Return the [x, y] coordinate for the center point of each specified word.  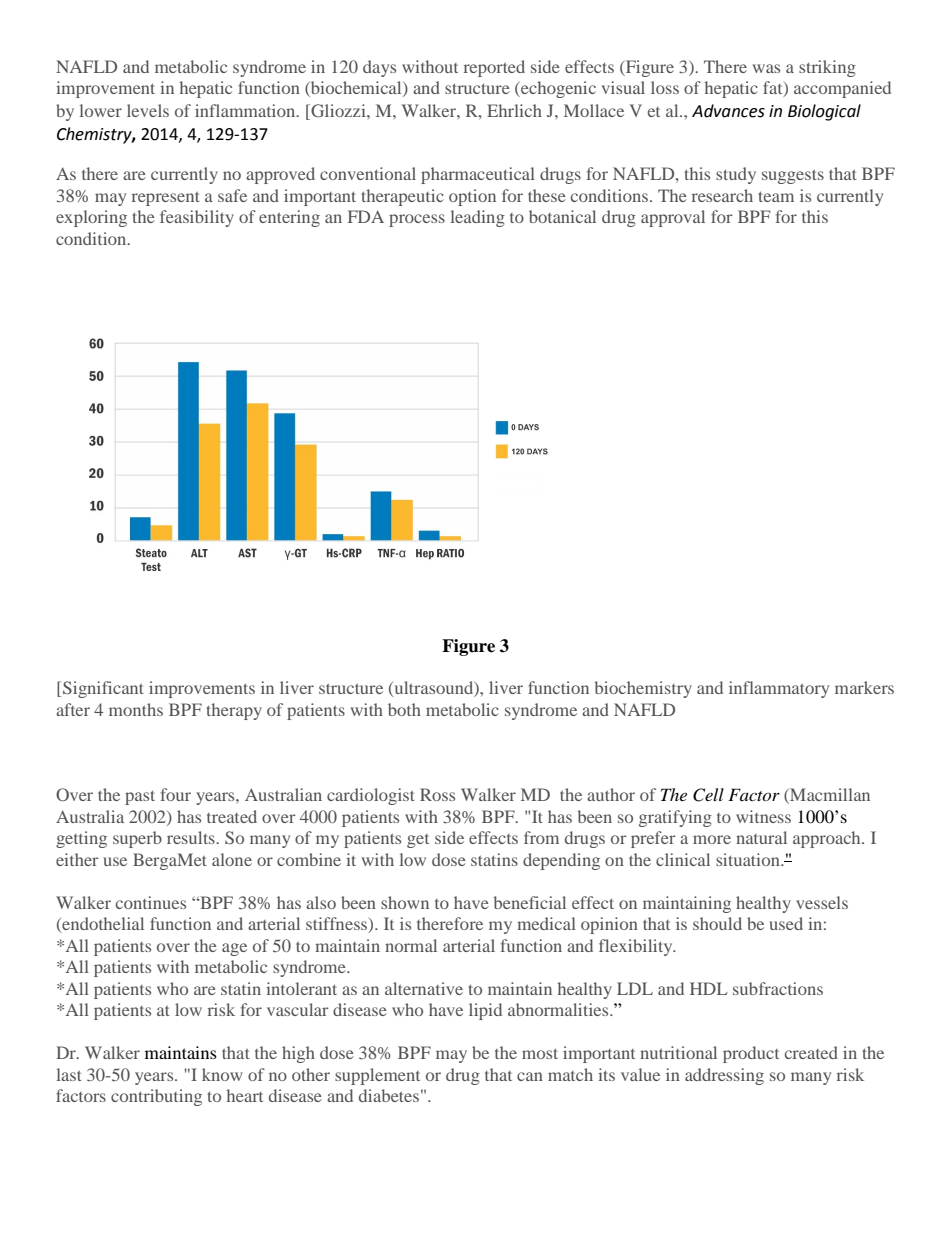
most [540, 1053]
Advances [728, 111]
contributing [156, 1097]
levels [148, 110]
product [751, 1054]
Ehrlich [514, 110]
